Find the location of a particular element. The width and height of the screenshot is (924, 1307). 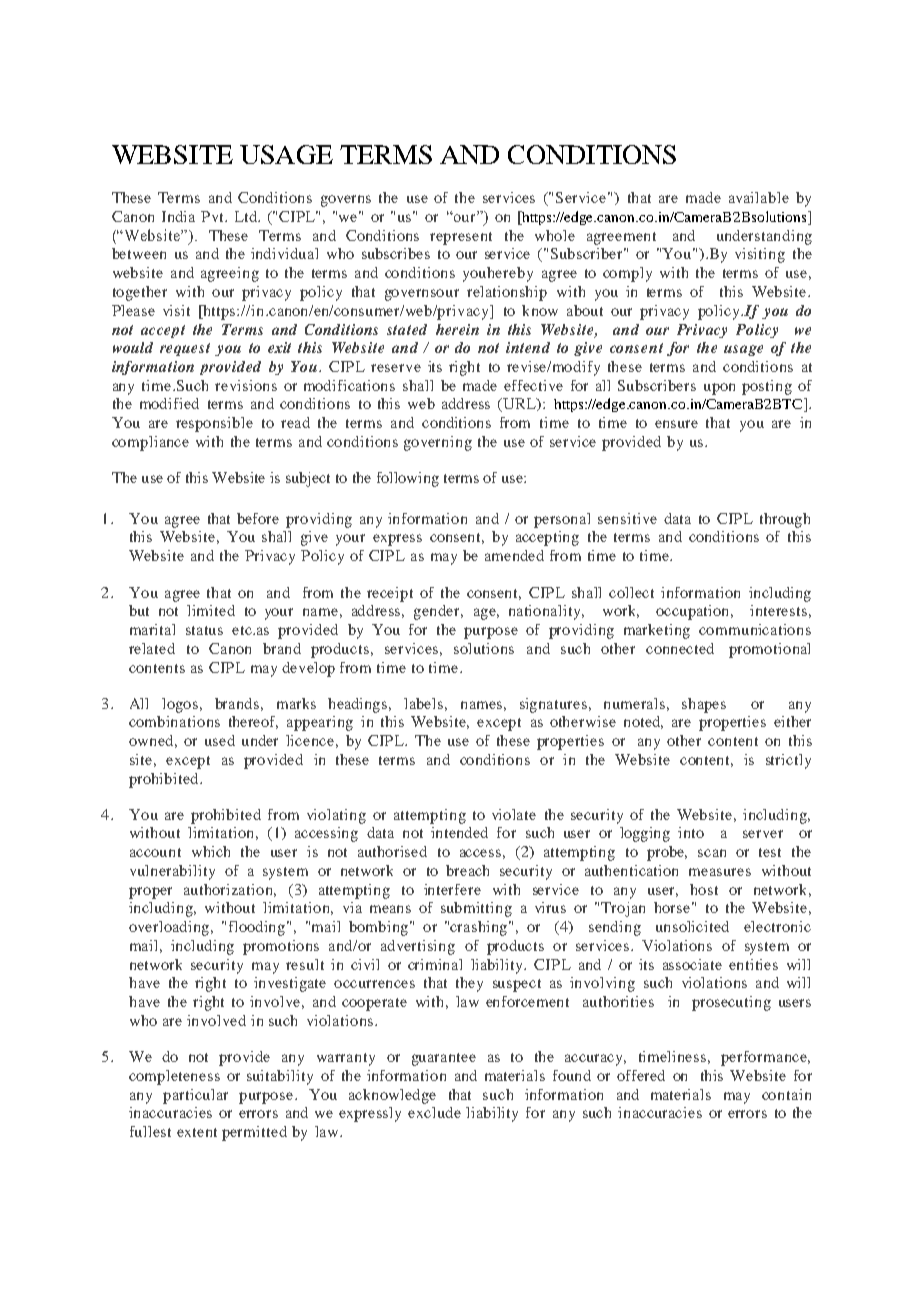

before is located at coordinates (258, 518).
